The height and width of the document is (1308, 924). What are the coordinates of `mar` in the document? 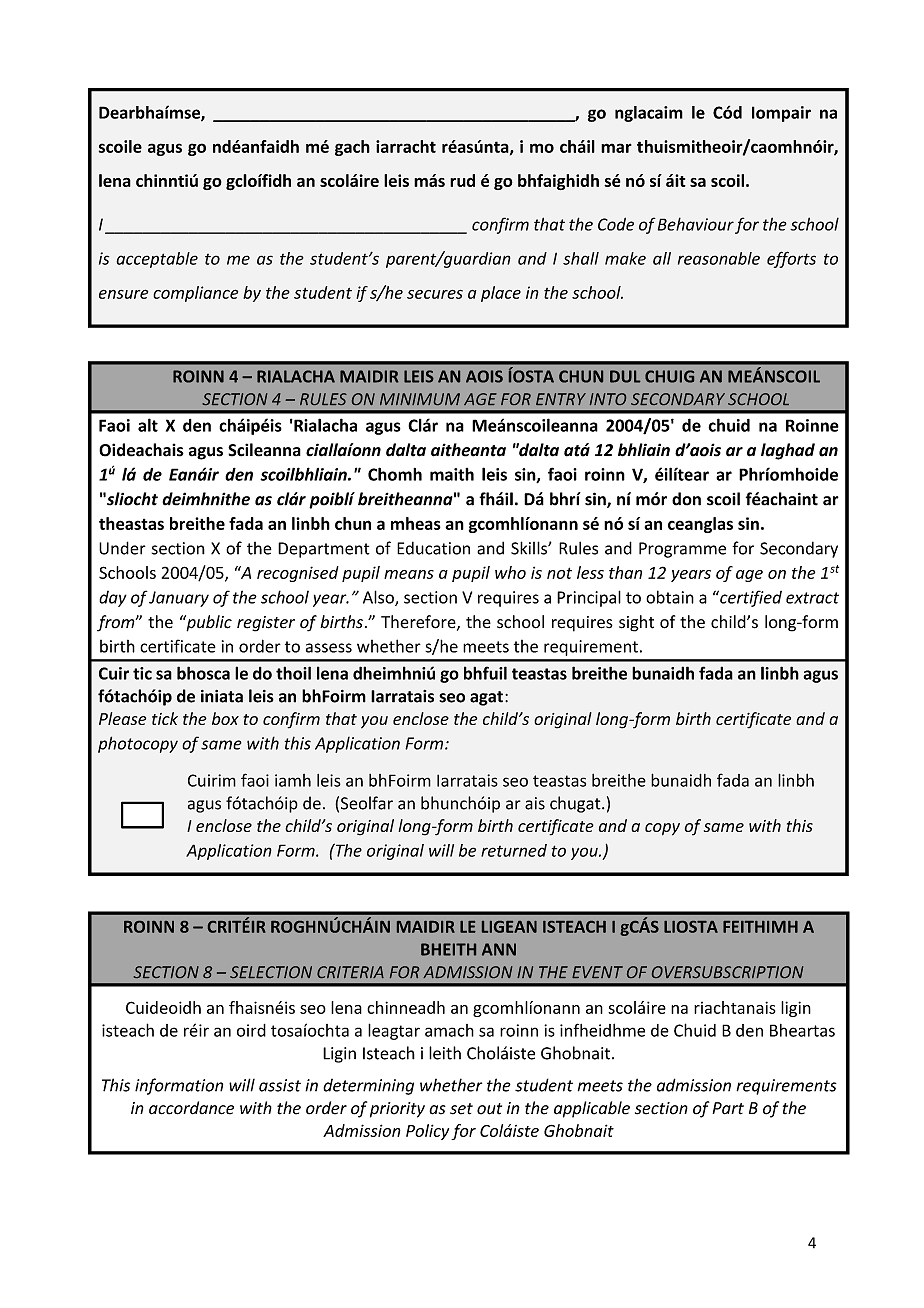 It's located at (616, 148).
